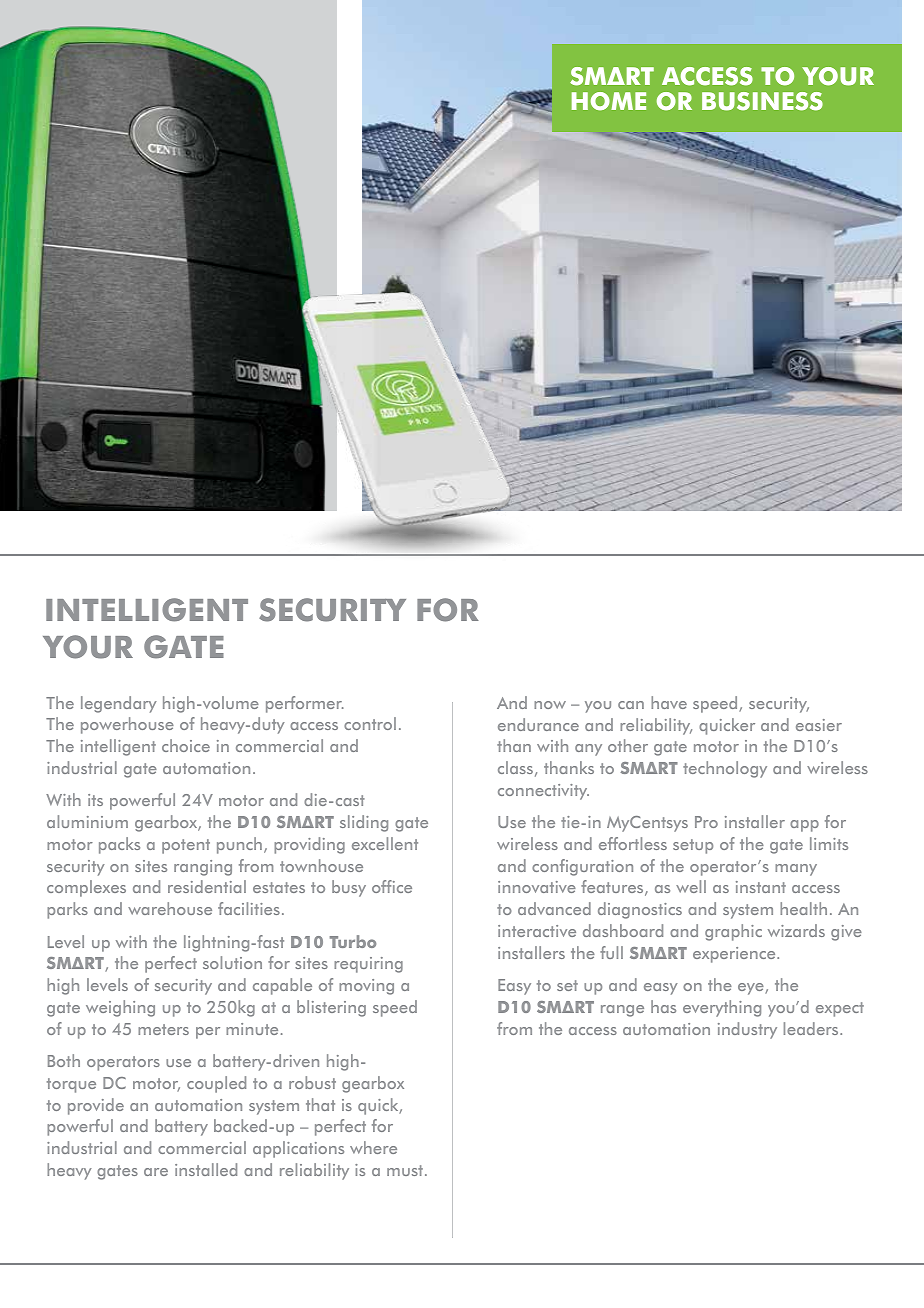 The image size is (924, 1308). Describe the element at coordinates (119, 704) in the image. I see `legendary` at that location.
